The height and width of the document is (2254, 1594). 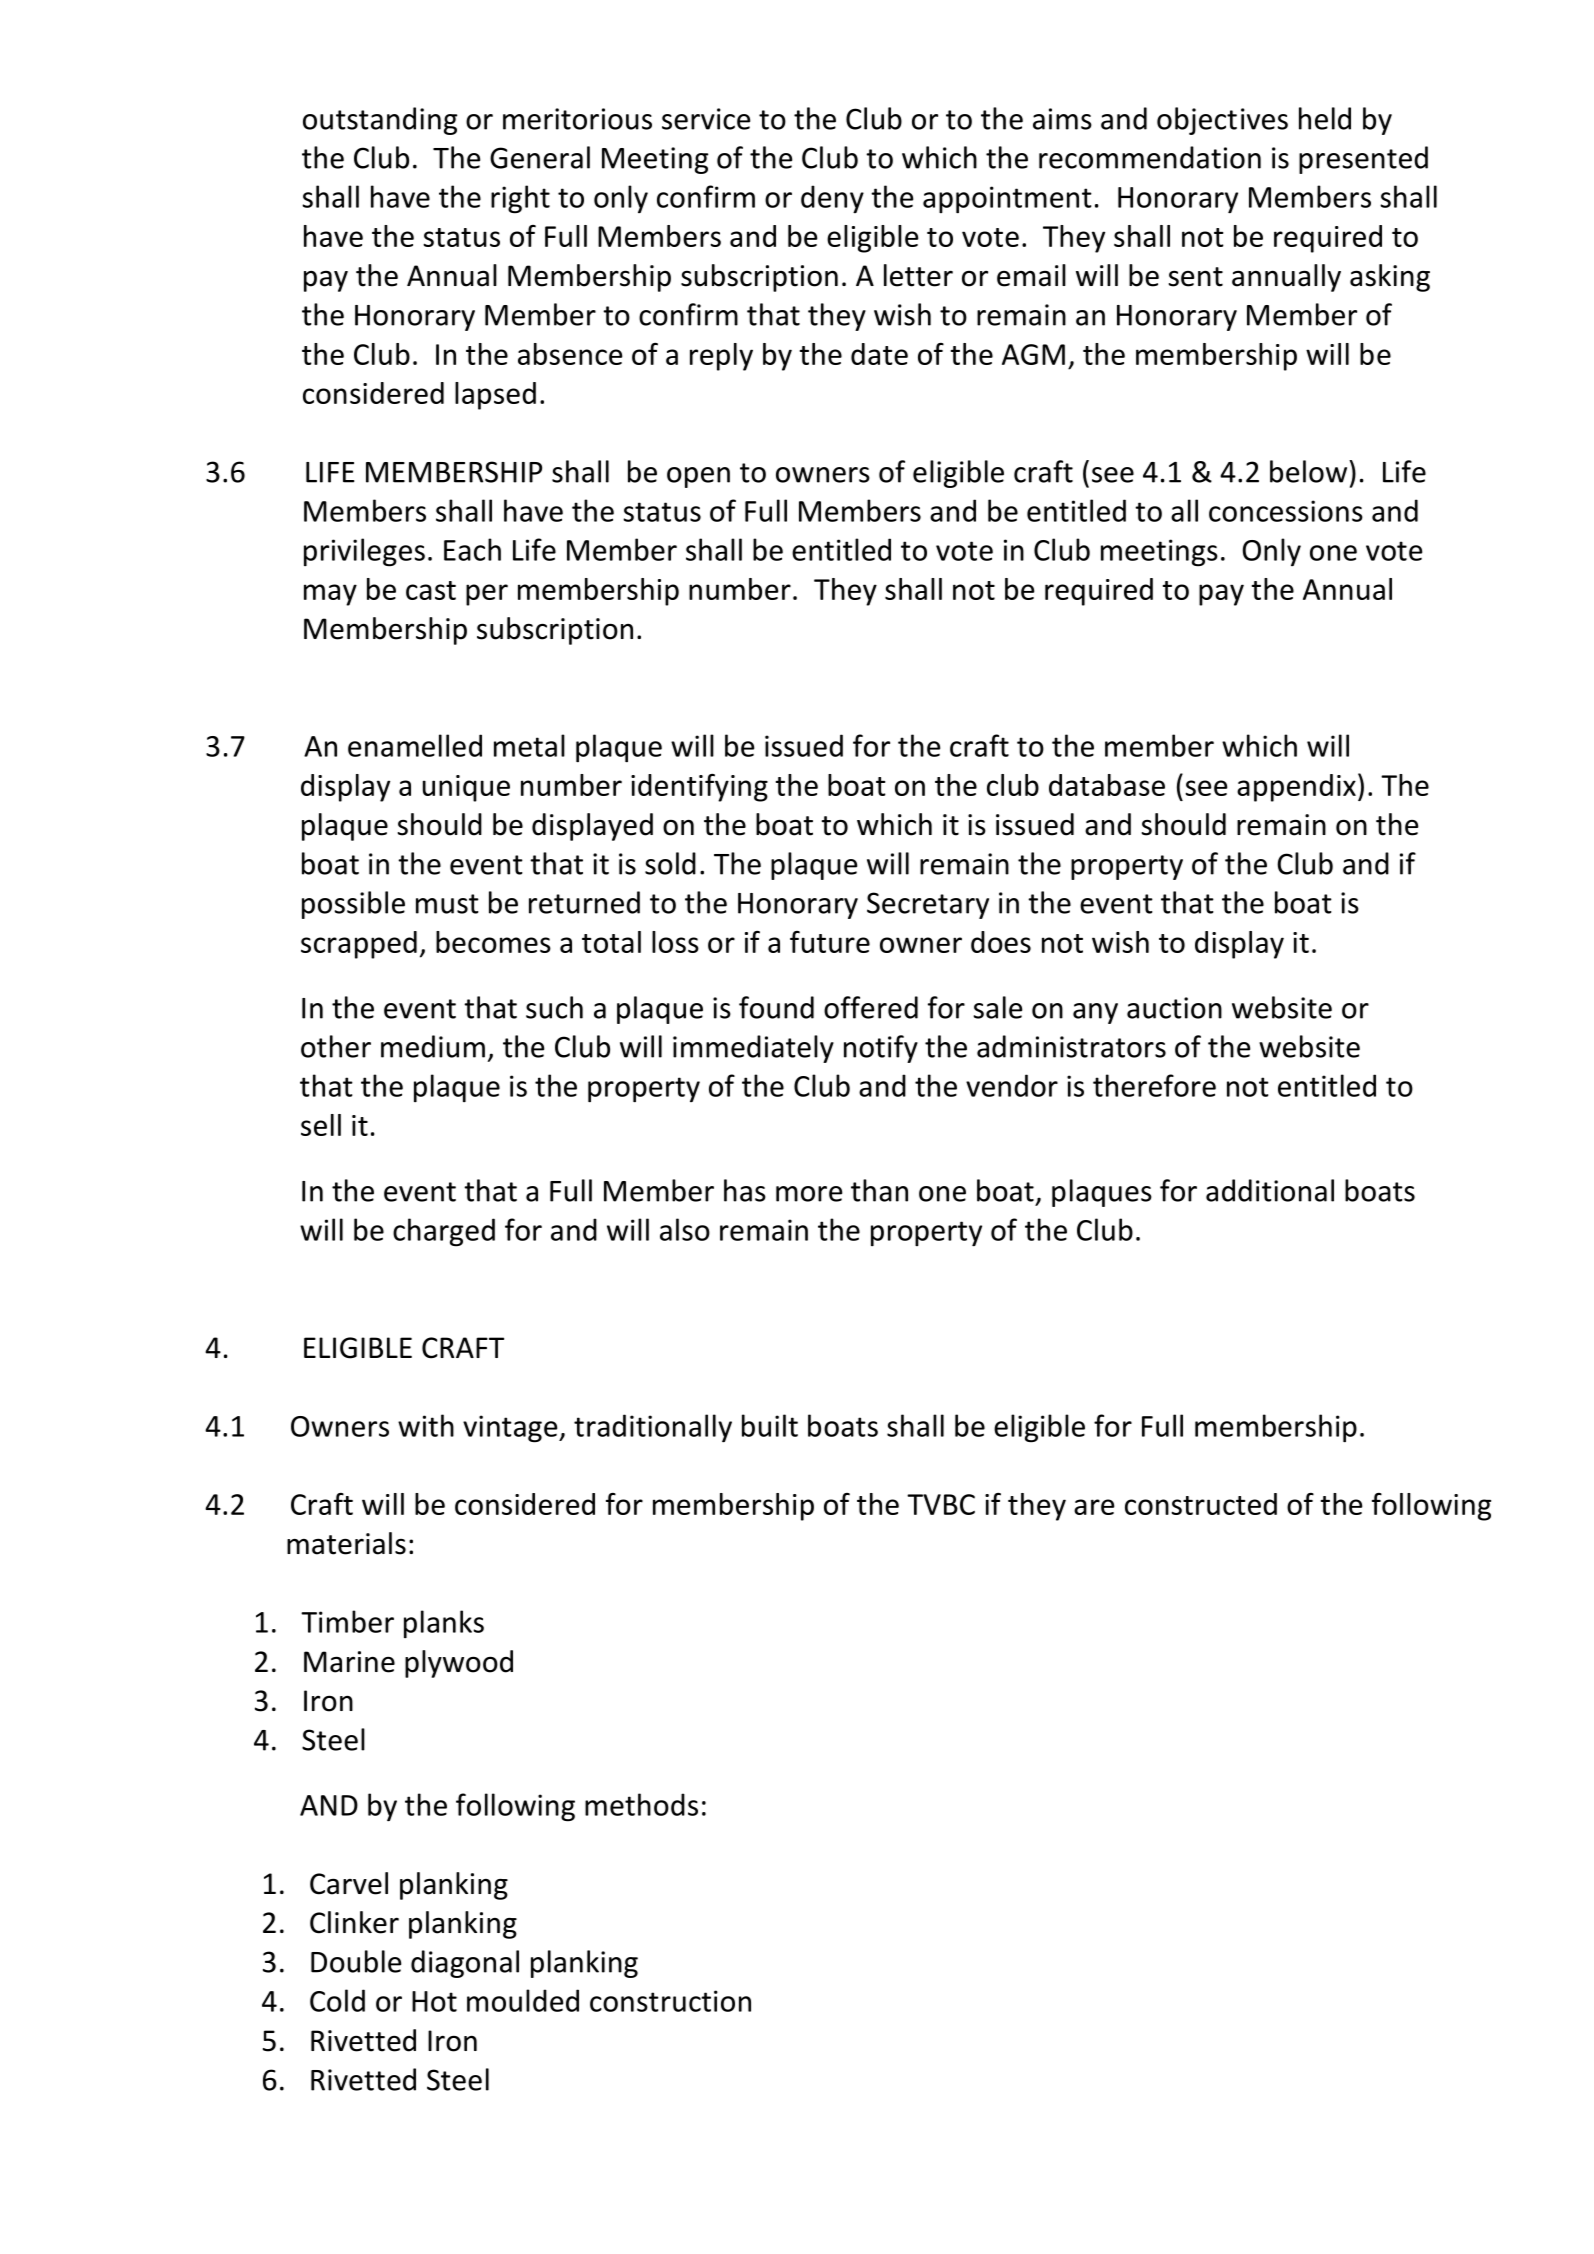 I want to click on notify, so click(x=881, y=1049).
